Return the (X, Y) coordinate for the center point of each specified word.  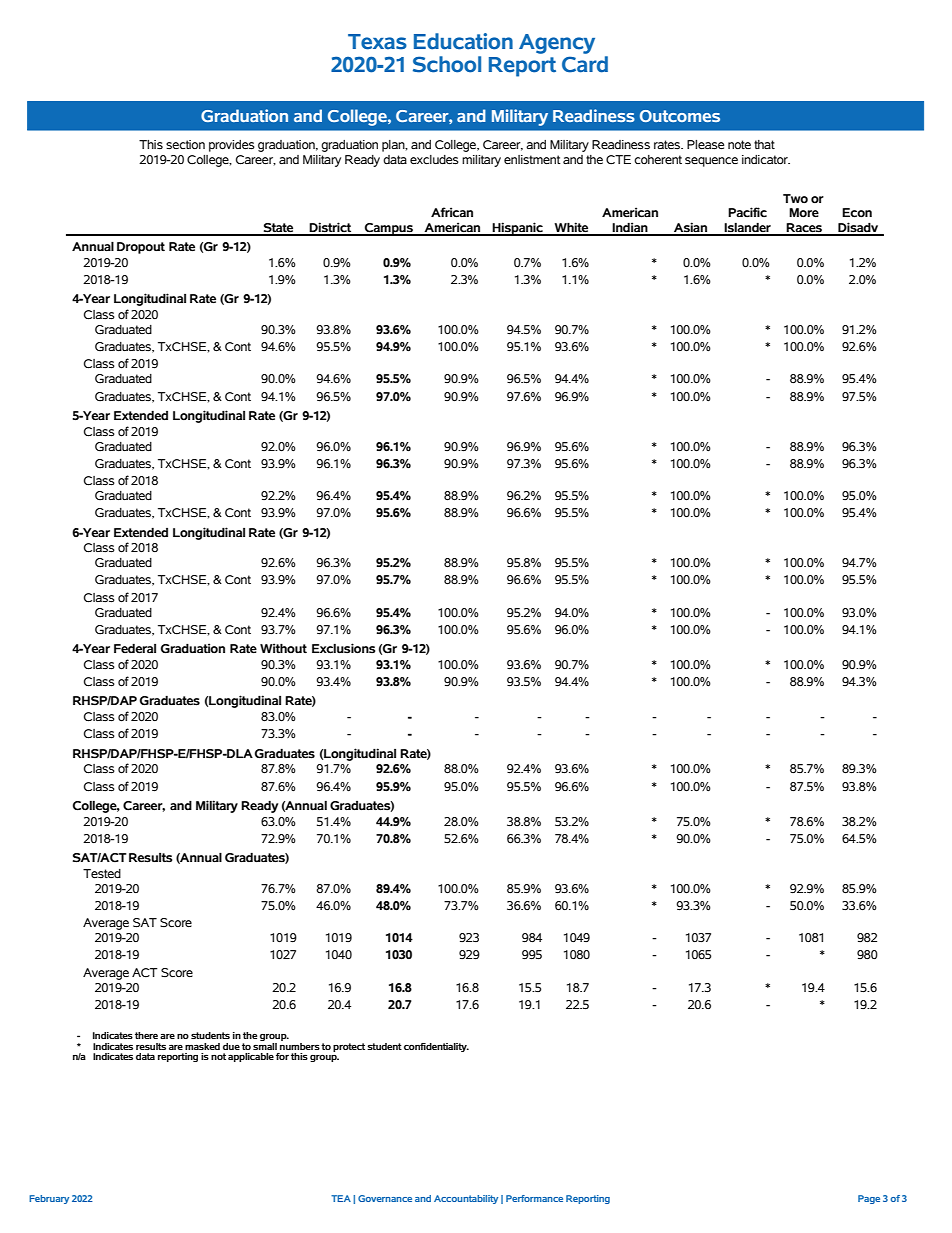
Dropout (141, 248)
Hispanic (517, 229)
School (447, 64)
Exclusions (343, 648)
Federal (135, 648)
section (185, 145)
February (49, 1199)
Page (869, 1199)
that (764, 144)
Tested (102, 873)
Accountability (466, 1199)
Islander (748, 229)
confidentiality (436, 1047)
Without (283, 648)
